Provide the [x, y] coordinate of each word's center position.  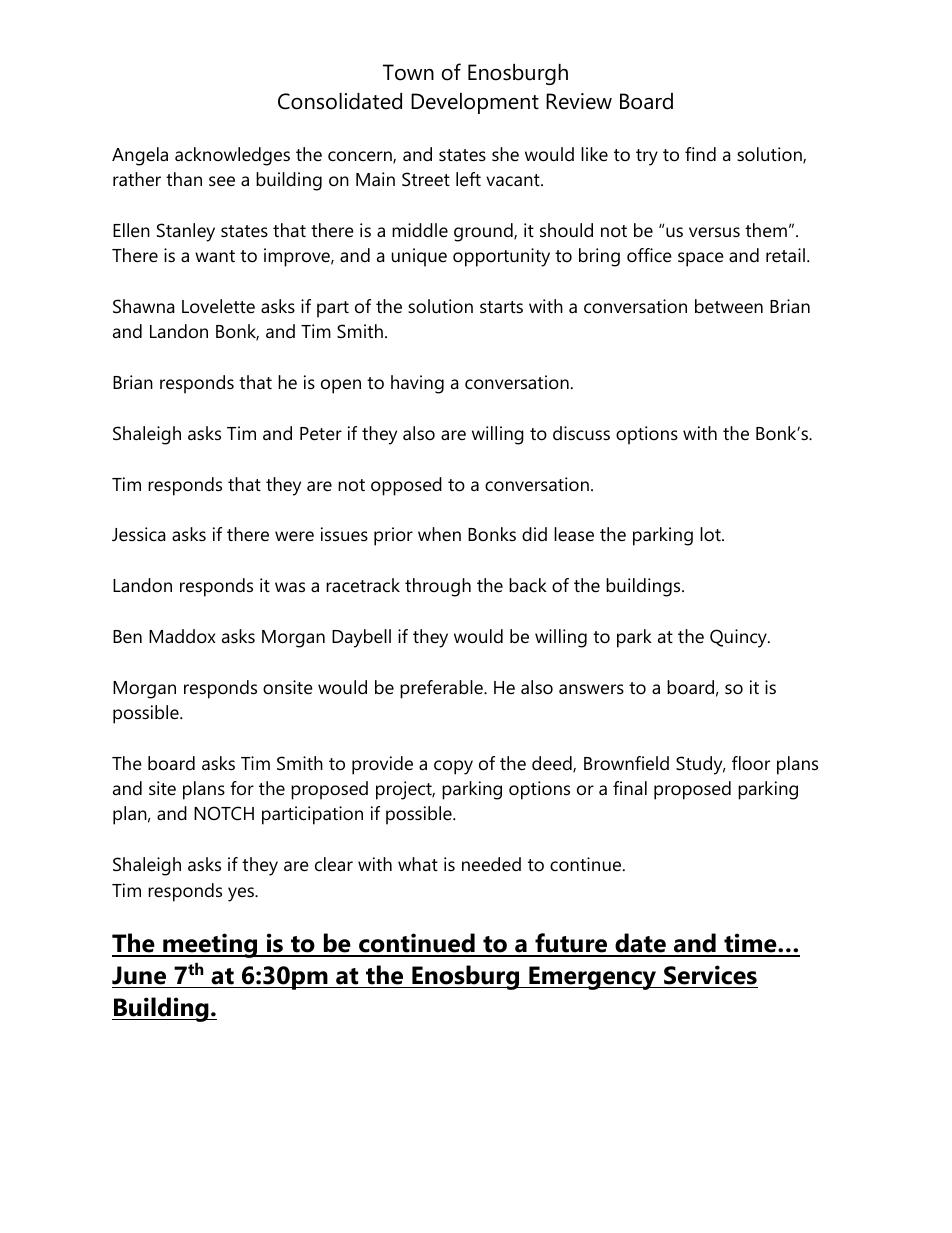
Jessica [139, 534]
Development [475, 103]
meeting [210, 945]
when [439, 534]
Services [710, 975]
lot [711, 534]
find [700, 154]
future [571, 944]
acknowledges [232, 156]
